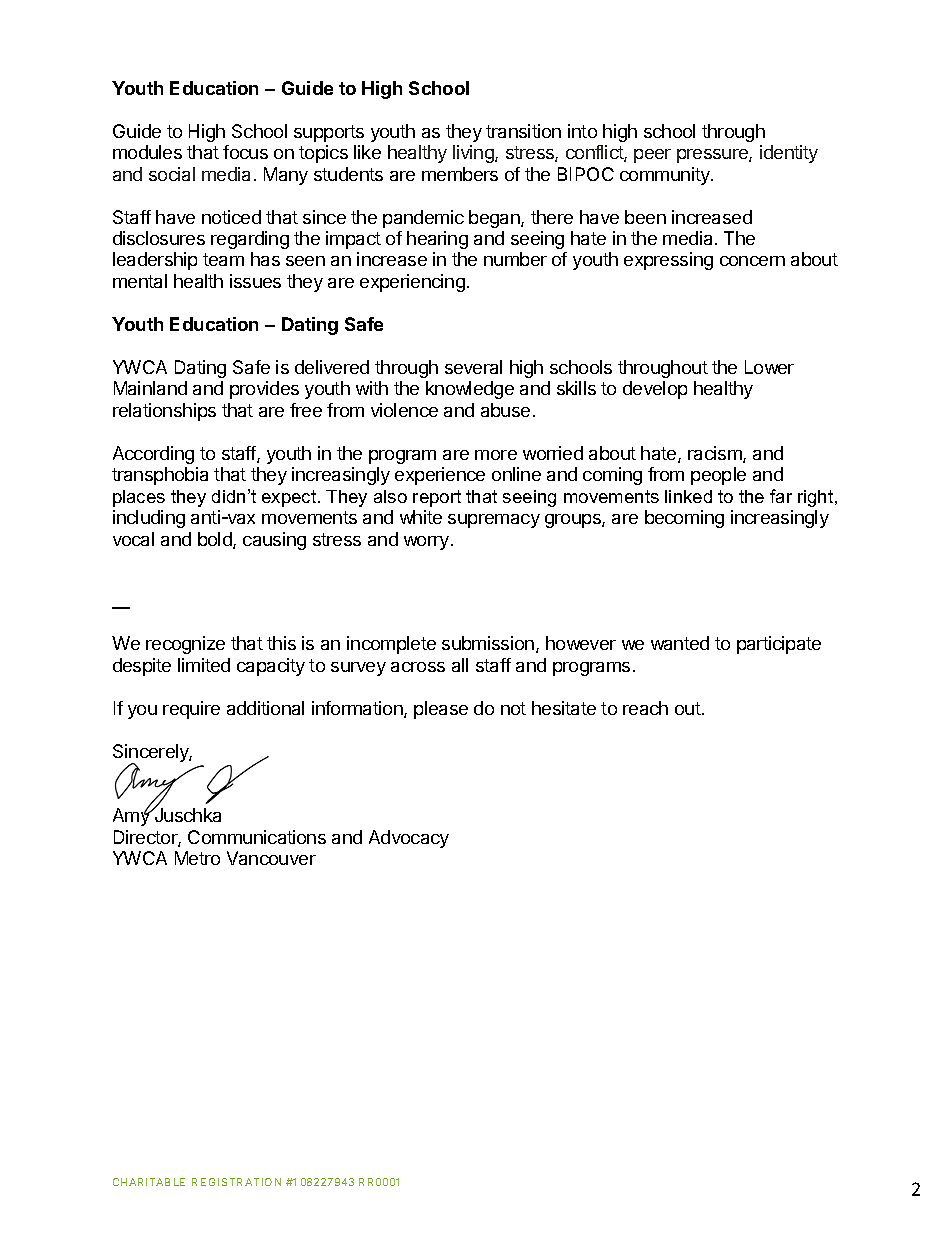 The height and width of the screenshot is (1233, 952). Describe the element at coordinates (236, 1182) in the screenshot. I see `REGISTRATION` at that location.
